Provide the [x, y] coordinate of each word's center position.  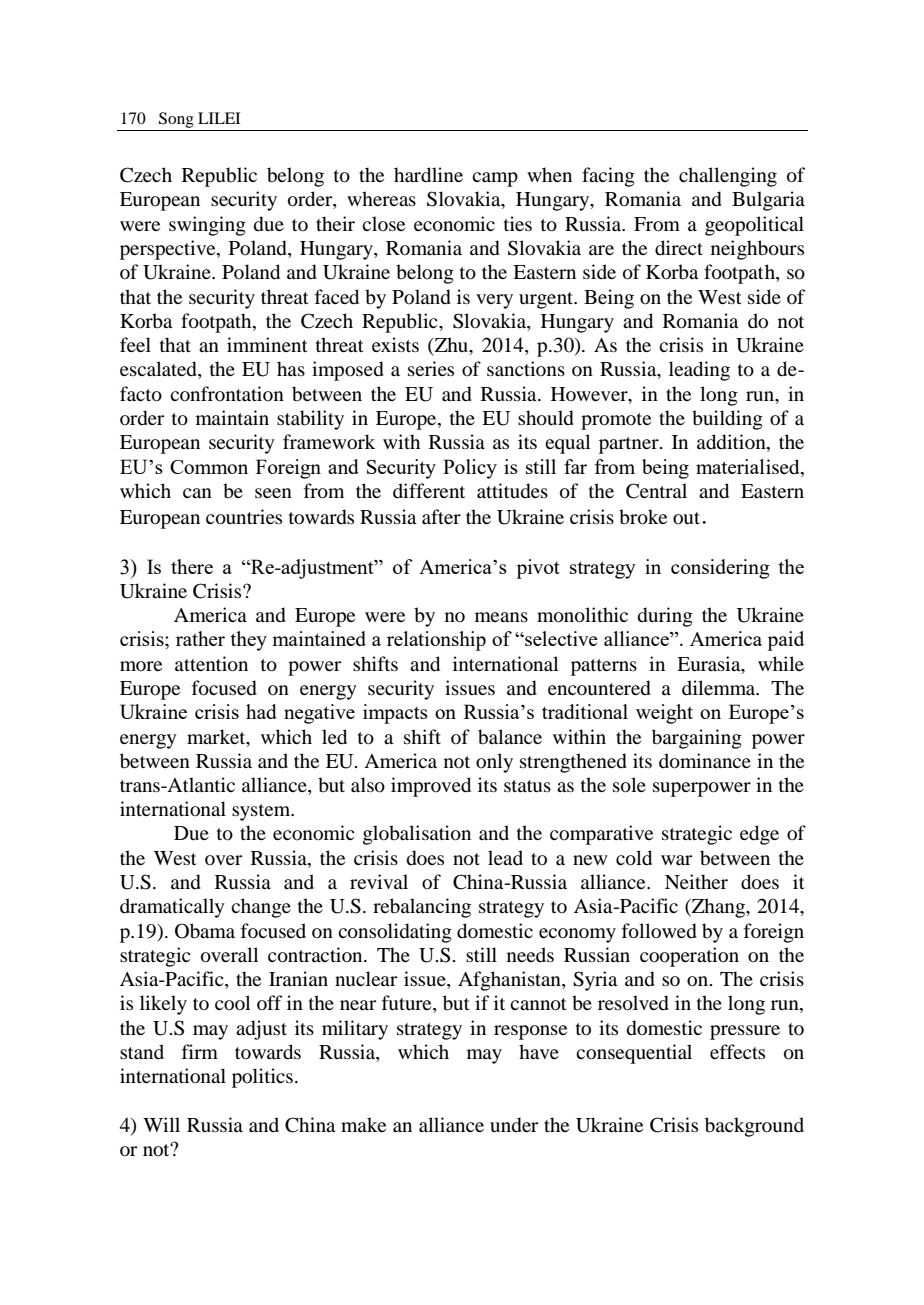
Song [176, 121]
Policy [470, 469]
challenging [728, 177]
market [217, 736]
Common [209, 467]
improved [431, 787]
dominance [705, 761]
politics [262, 1078]
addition [732, 443]
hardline [428, 175]
